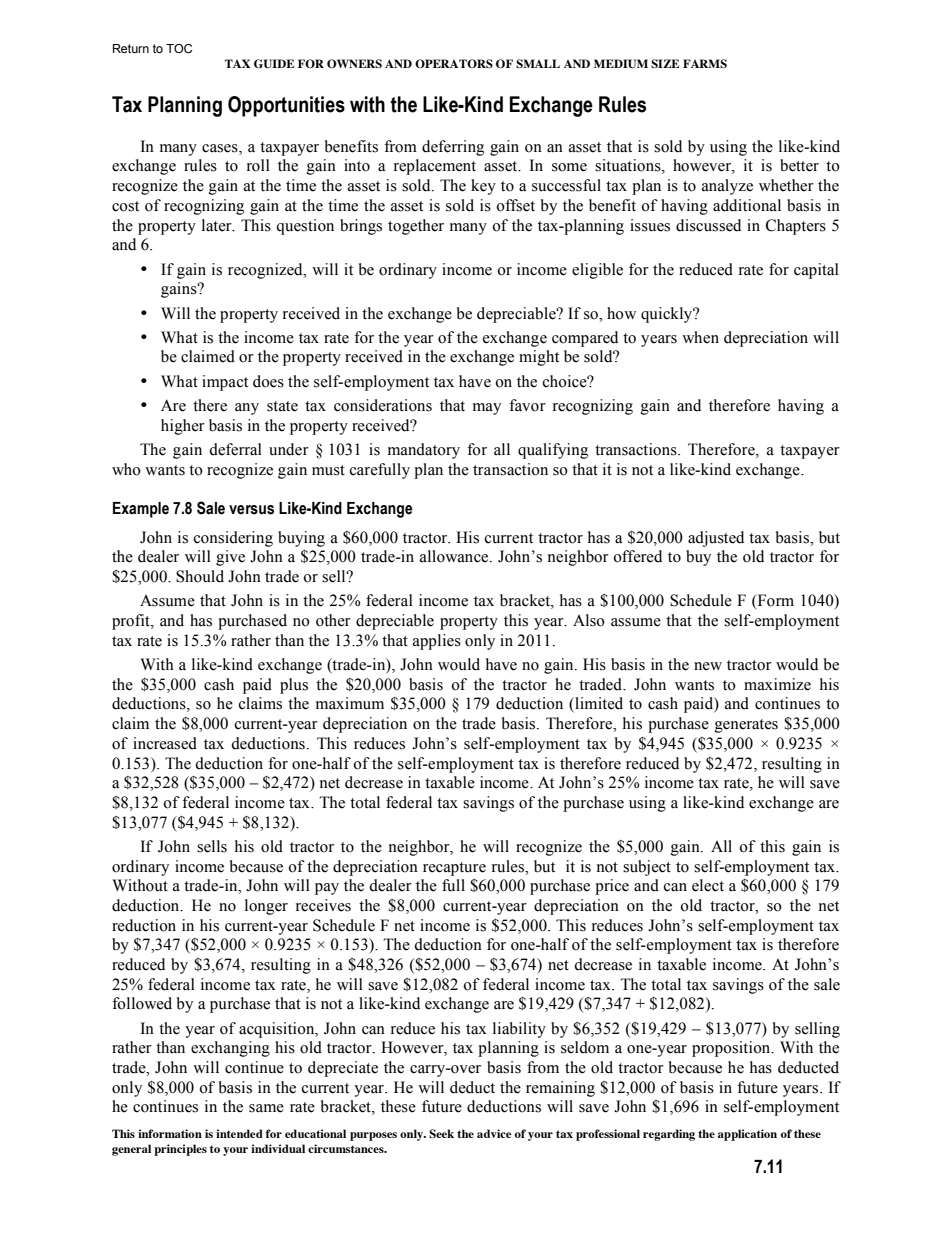 The width and height of the document is (952, 1233). I want to click on advice, so click(494, 1133).
